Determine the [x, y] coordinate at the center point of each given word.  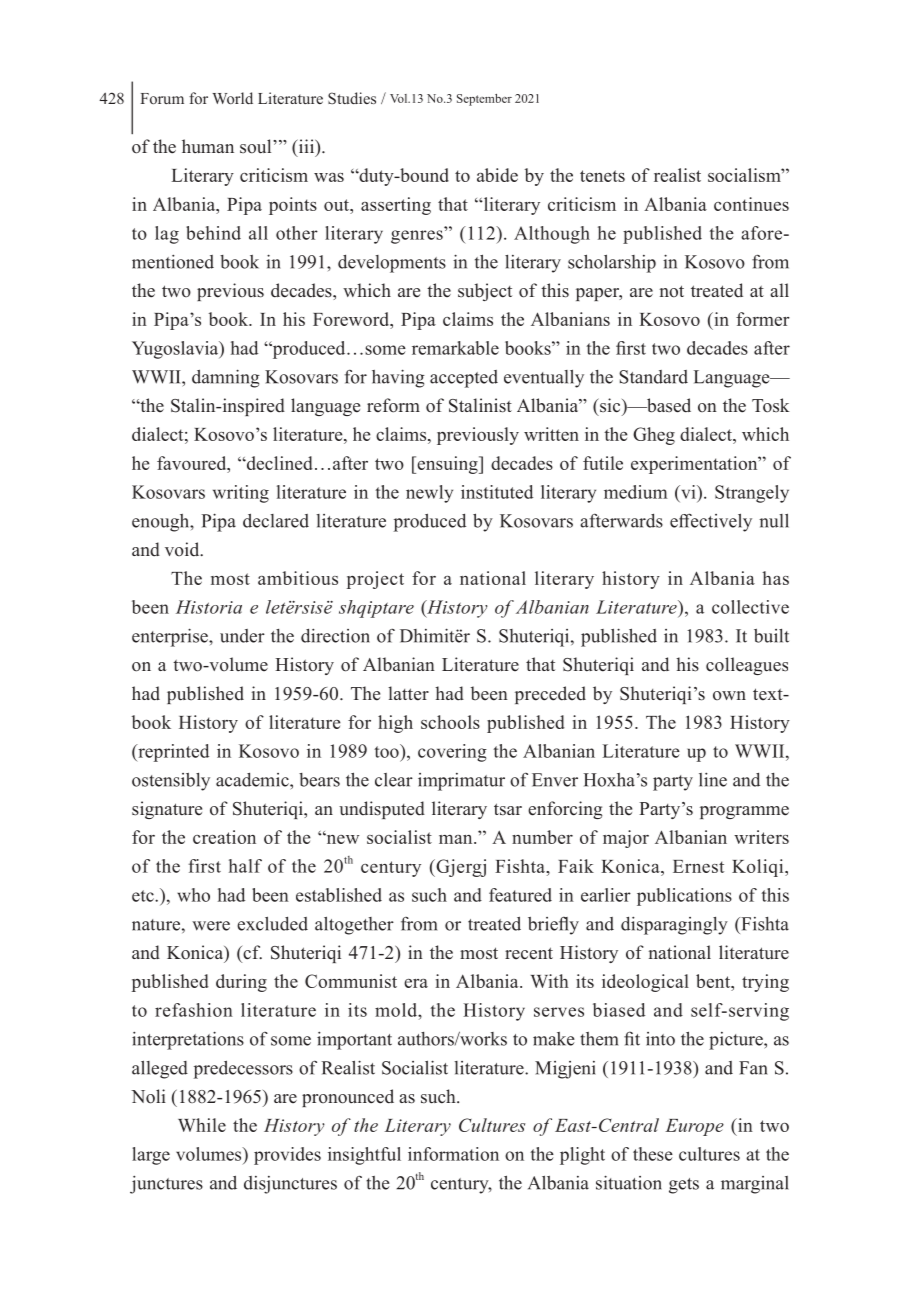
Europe [694, 1127]
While [202, 1125]
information [453, 1154]
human [208, 146]
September [484, 100]
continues [751, 204]
